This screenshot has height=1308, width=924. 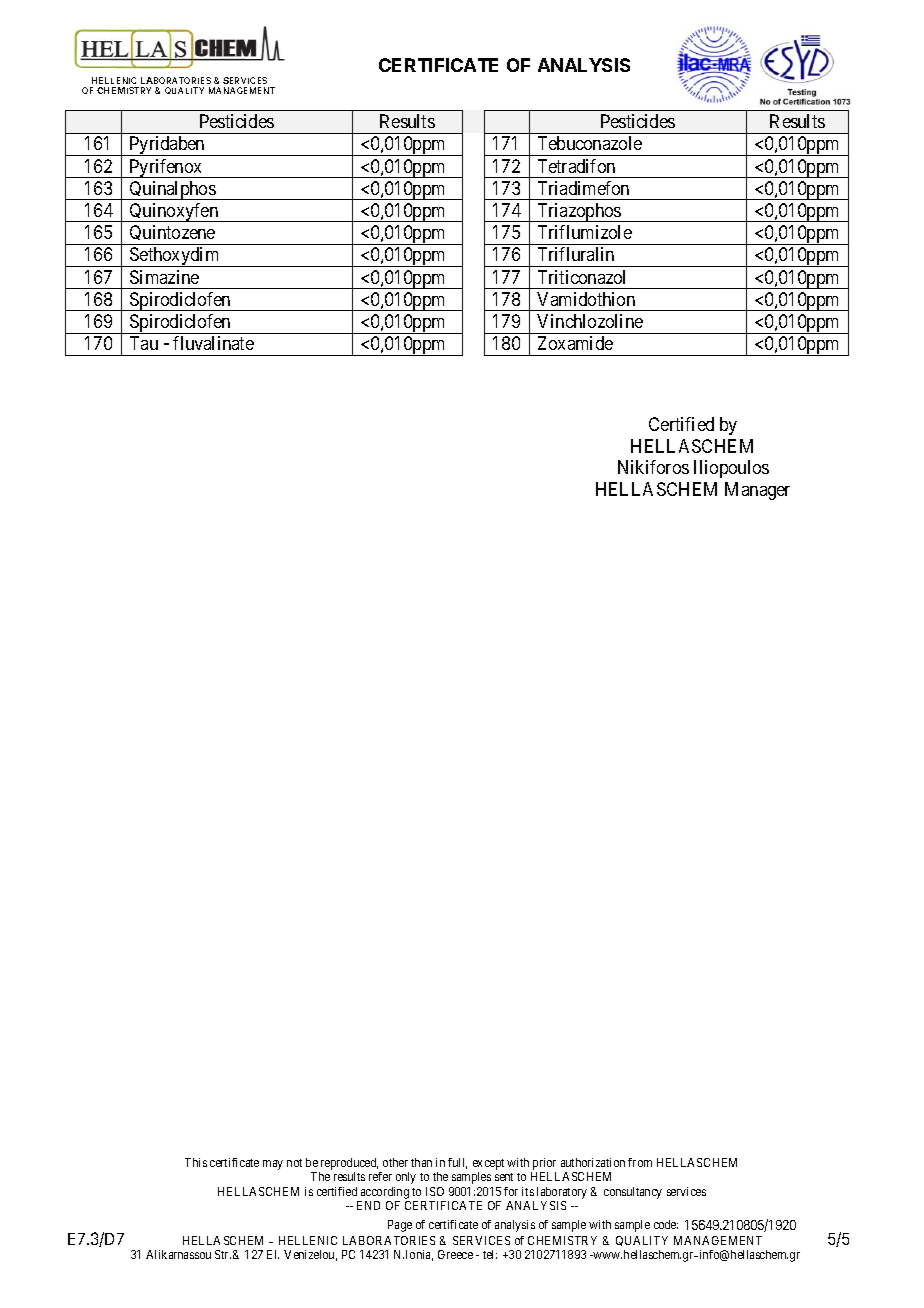 I want to click on consultancy, so click(x=633, y=1193).
